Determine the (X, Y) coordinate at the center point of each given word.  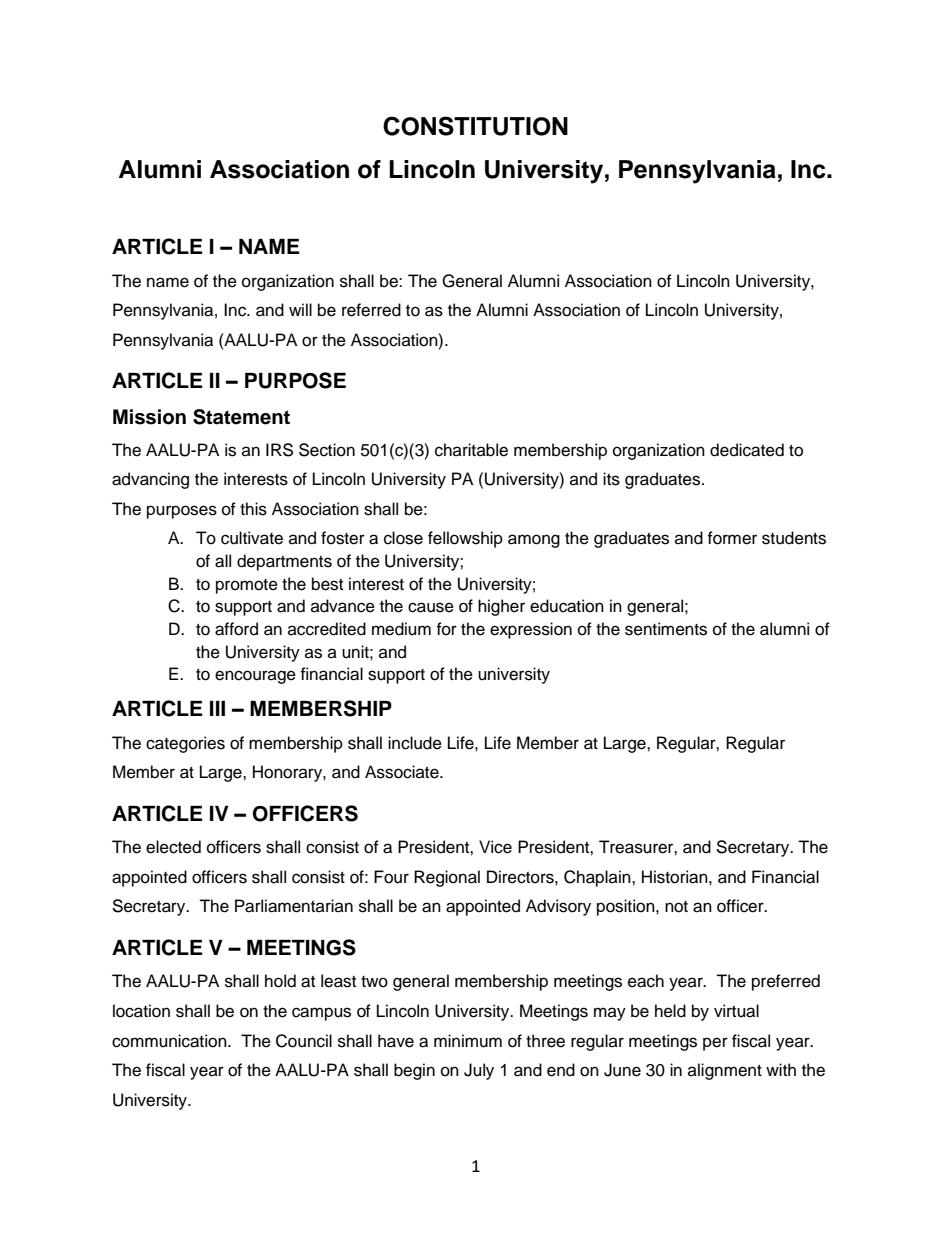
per (715, 1044)
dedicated (747, 450)
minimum (468, 1041)
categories (185, 744)
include (415, 743)
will (300, 309)
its (611, 479)
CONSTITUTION (475, 126)
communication (170, 1041)
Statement (241, 417)
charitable (471, 450)
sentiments (666, 629)
